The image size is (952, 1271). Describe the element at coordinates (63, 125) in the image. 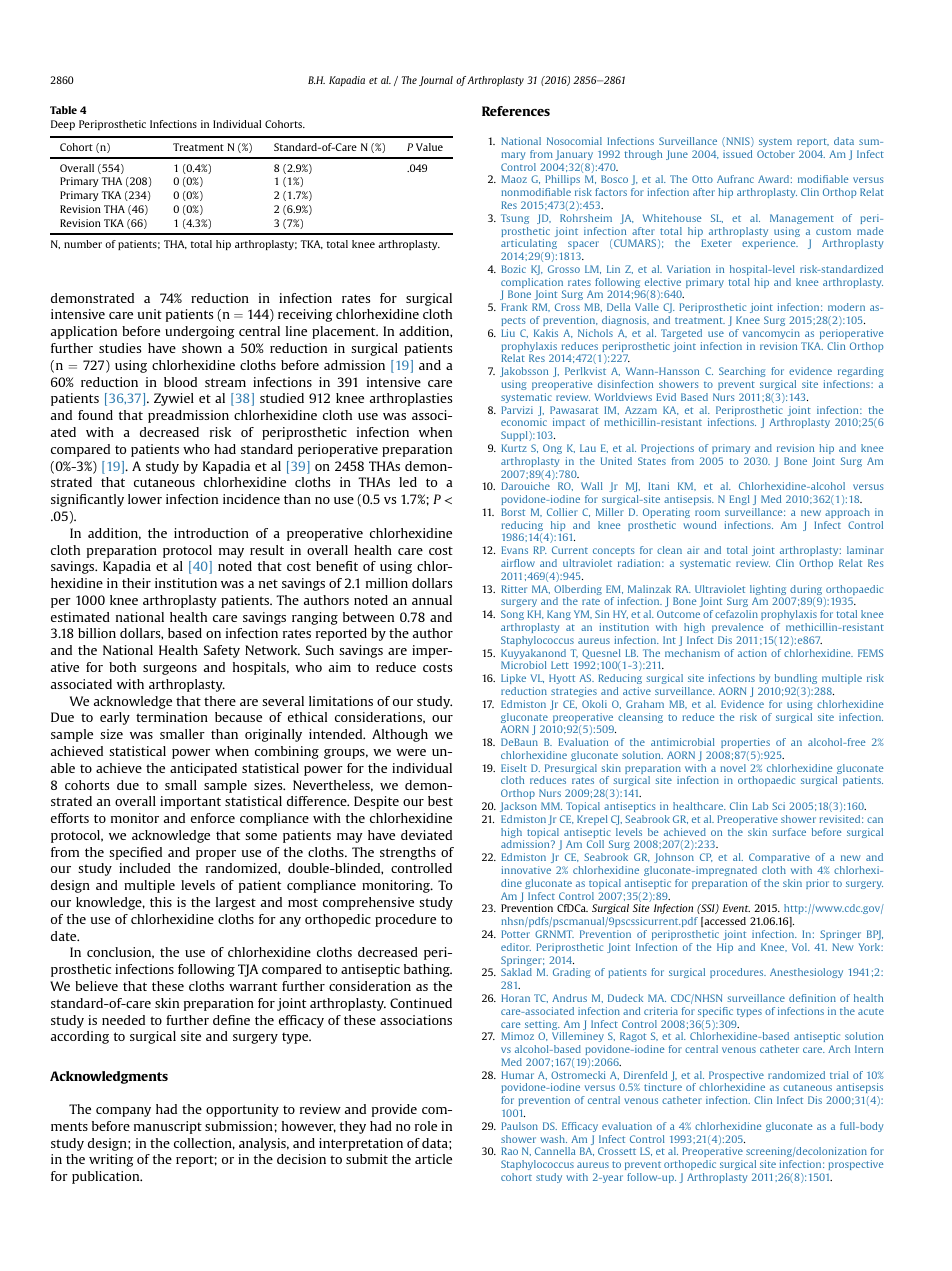

I see `Deep` at that location.
